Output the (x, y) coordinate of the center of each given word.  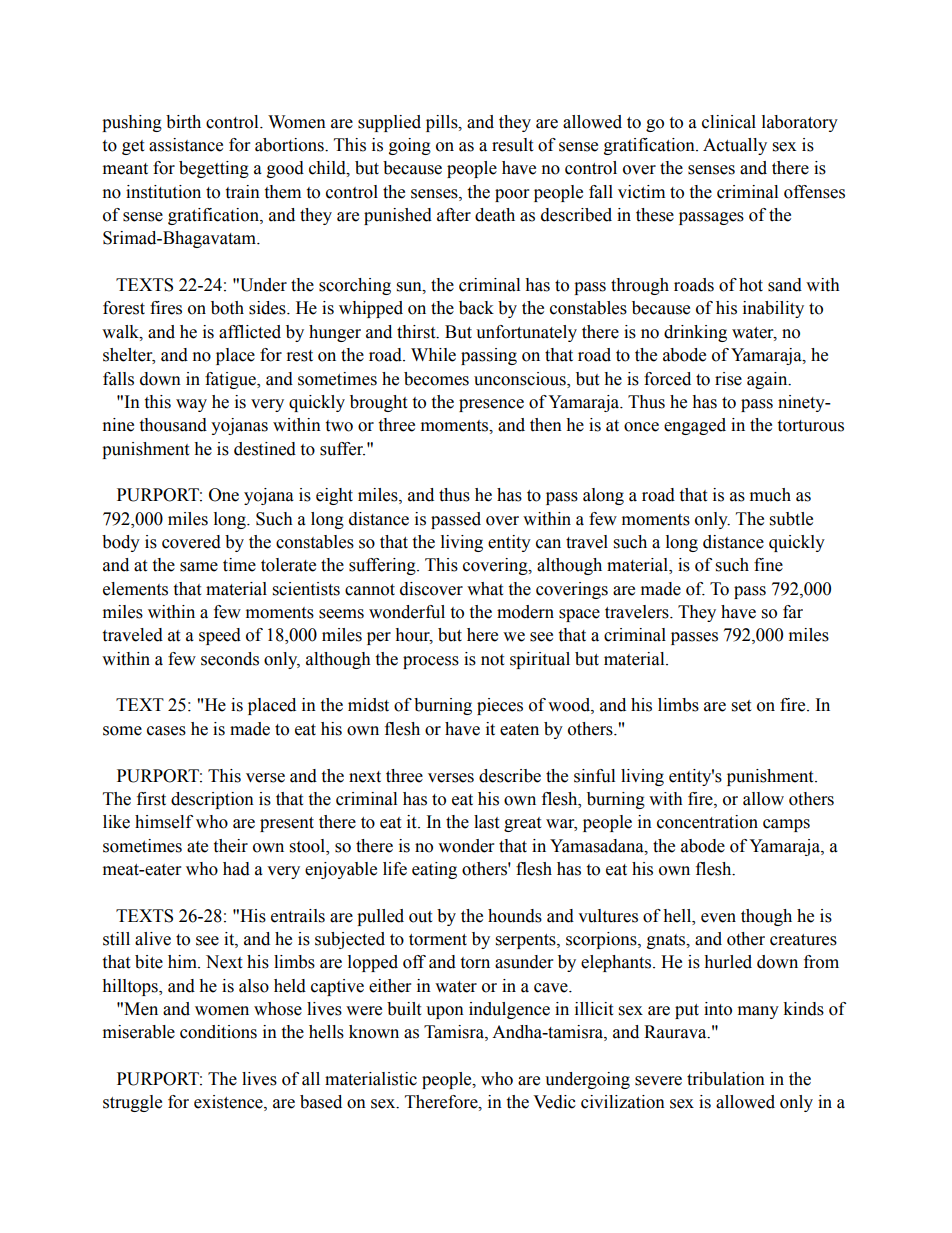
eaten (519, 730)
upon (445, 1012)
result (512, 145)
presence (491, 405)
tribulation (726, 1079)
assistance (186, 145)
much (770, 495)
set (741, 706)
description (212, 800)
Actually (735, 146)
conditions (218, 1032)
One (224, 495)
